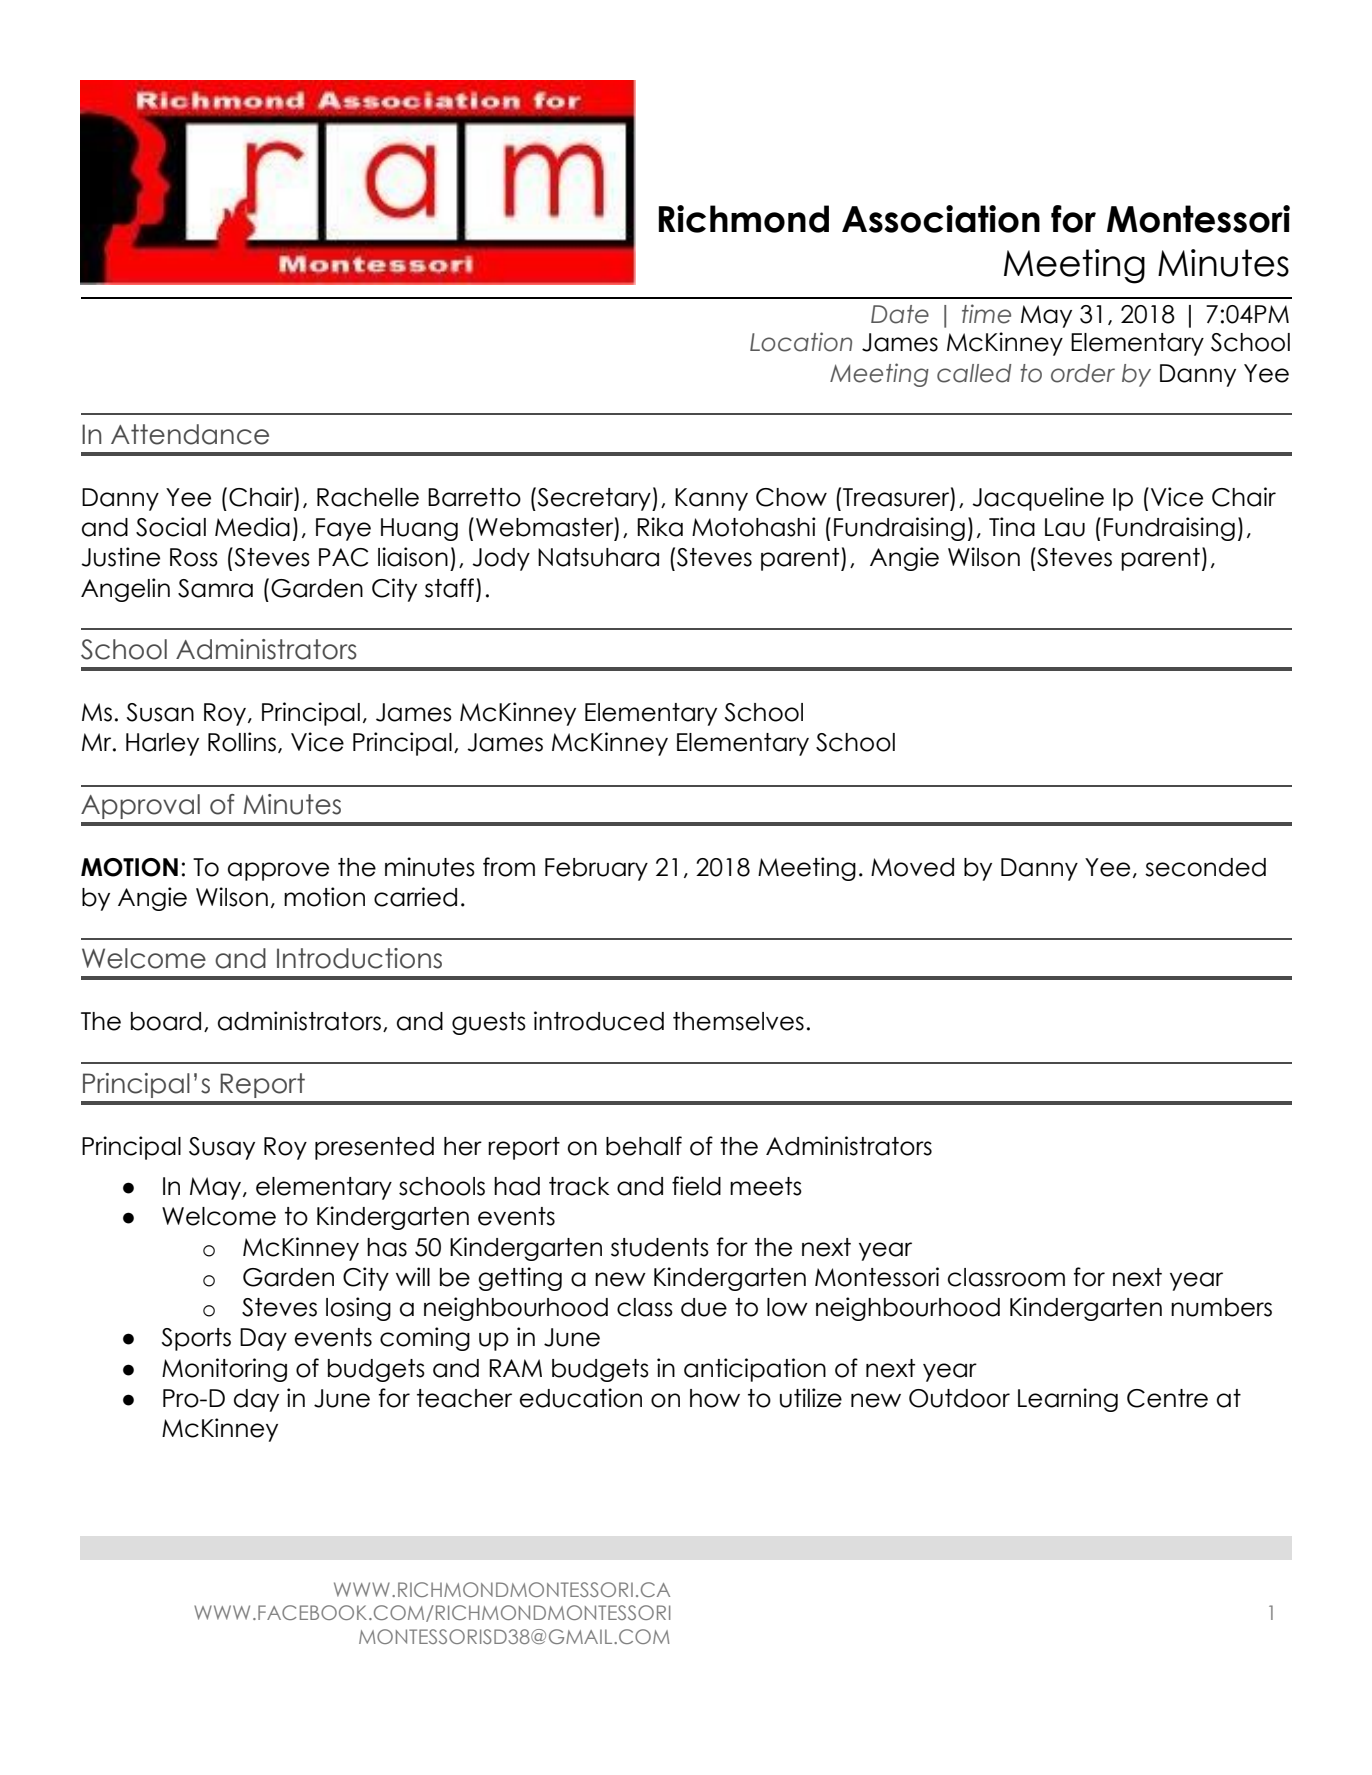  What do you see at coordinates (755, 1370) in the document?
I see `anticipation` at bounding box center [755, 1370].
